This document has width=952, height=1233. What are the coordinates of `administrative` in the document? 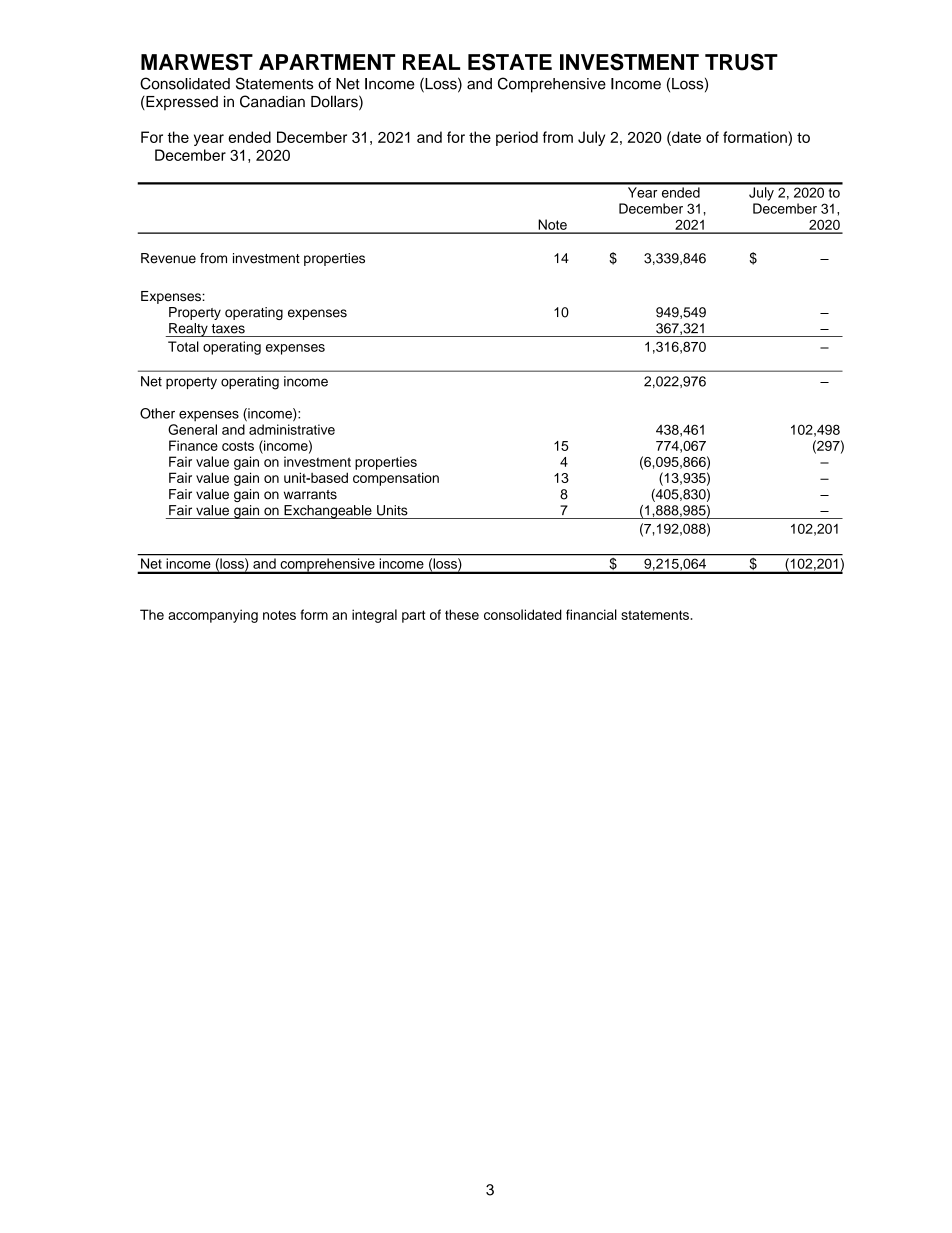 It's located at (292, 429).
